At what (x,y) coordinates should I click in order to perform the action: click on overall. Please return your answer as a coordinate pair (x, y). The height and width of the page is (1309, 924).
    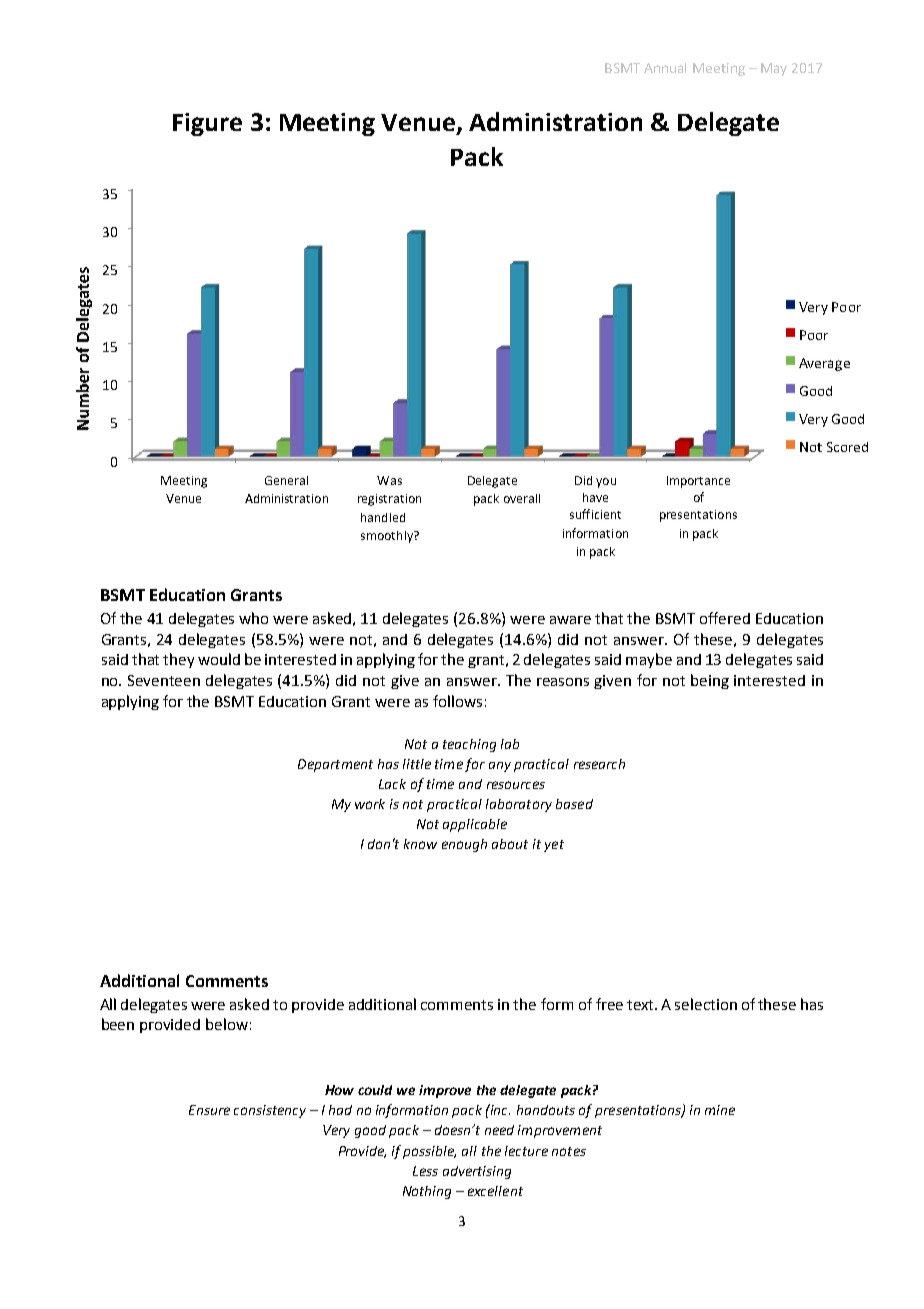
    Looking at the image, I should click on (522, 498).
